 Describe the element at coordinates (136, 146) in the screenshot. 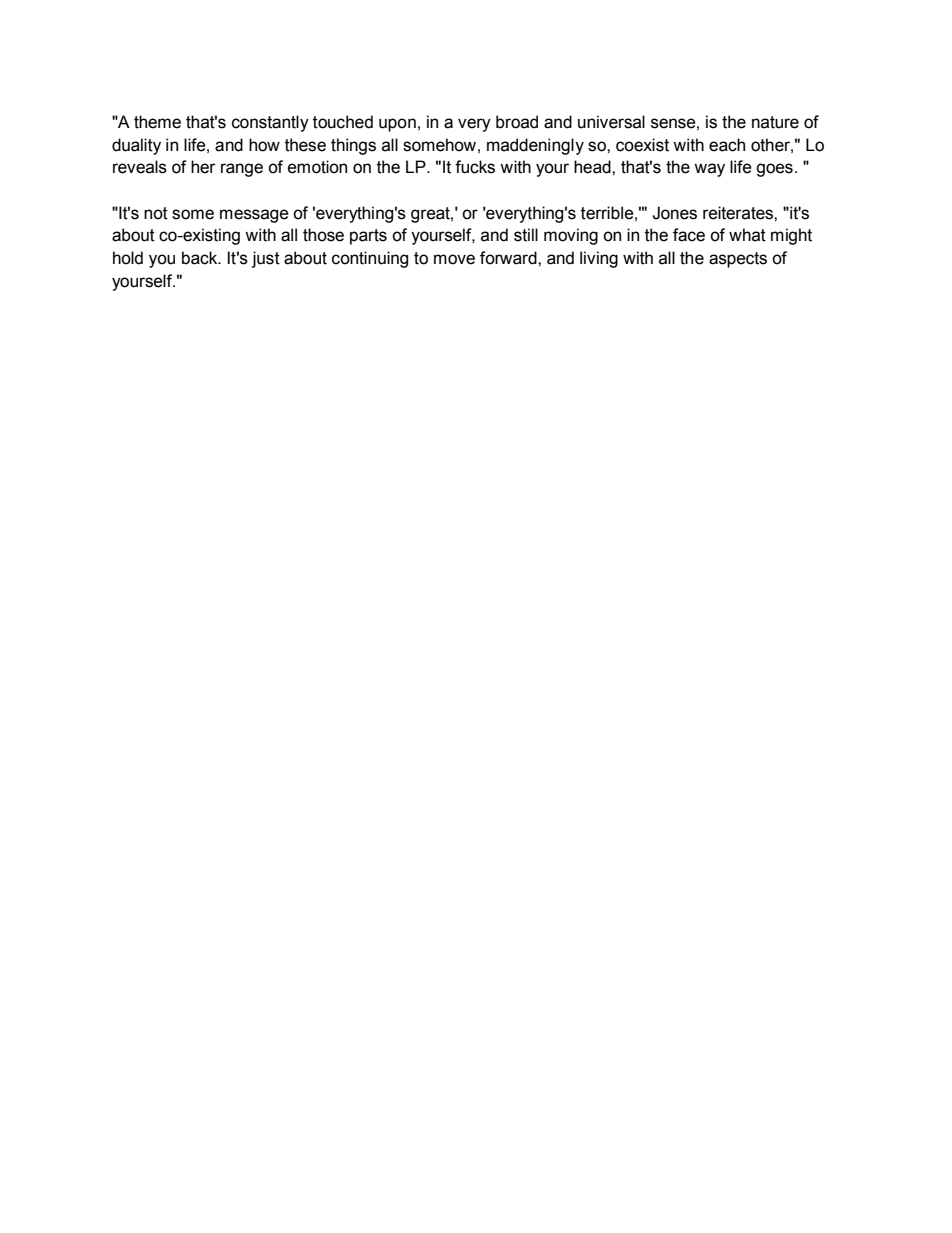

I see `duality` at that location.
